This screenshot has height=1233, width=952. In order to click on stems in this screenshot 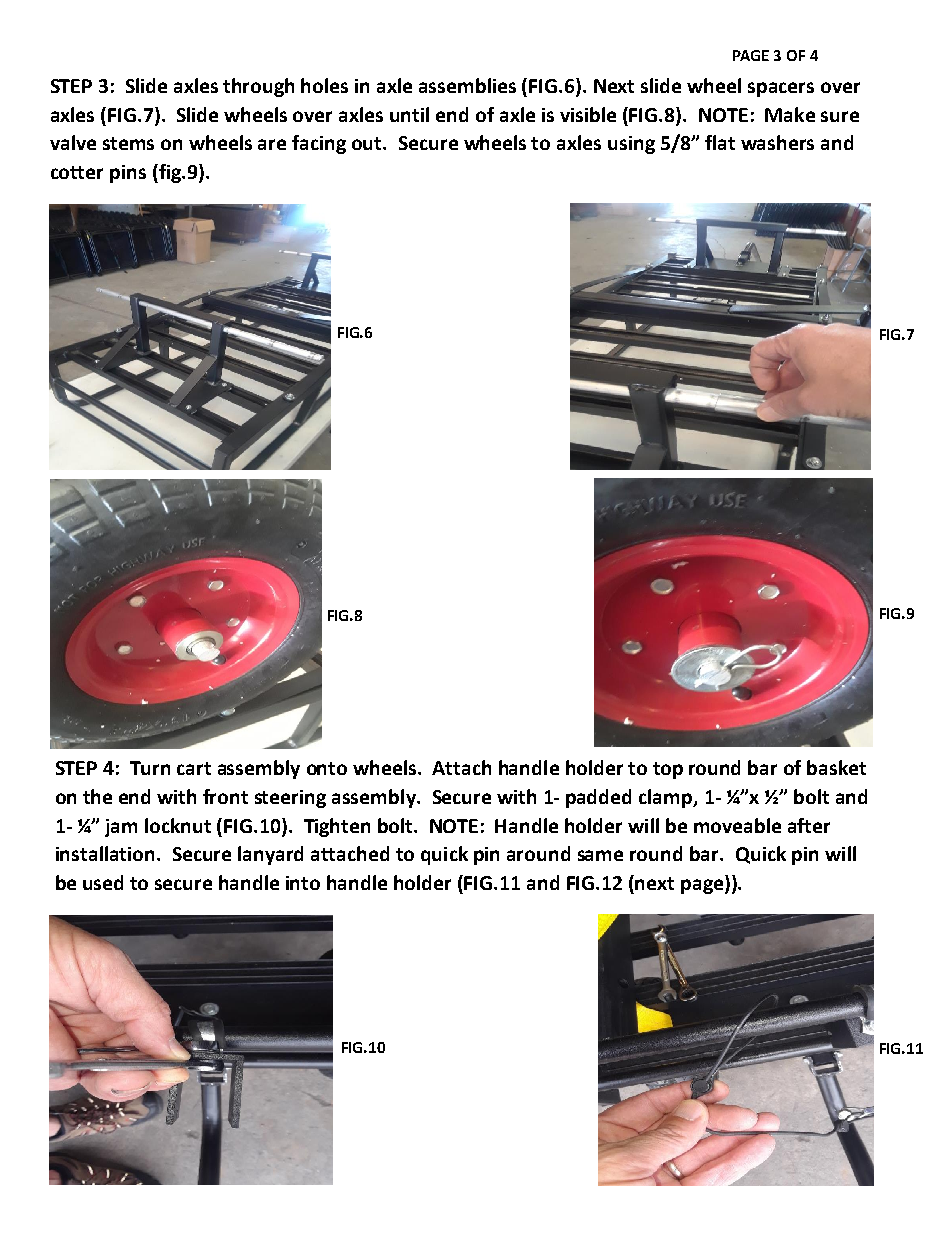, I will do `click(128, 143)`.
